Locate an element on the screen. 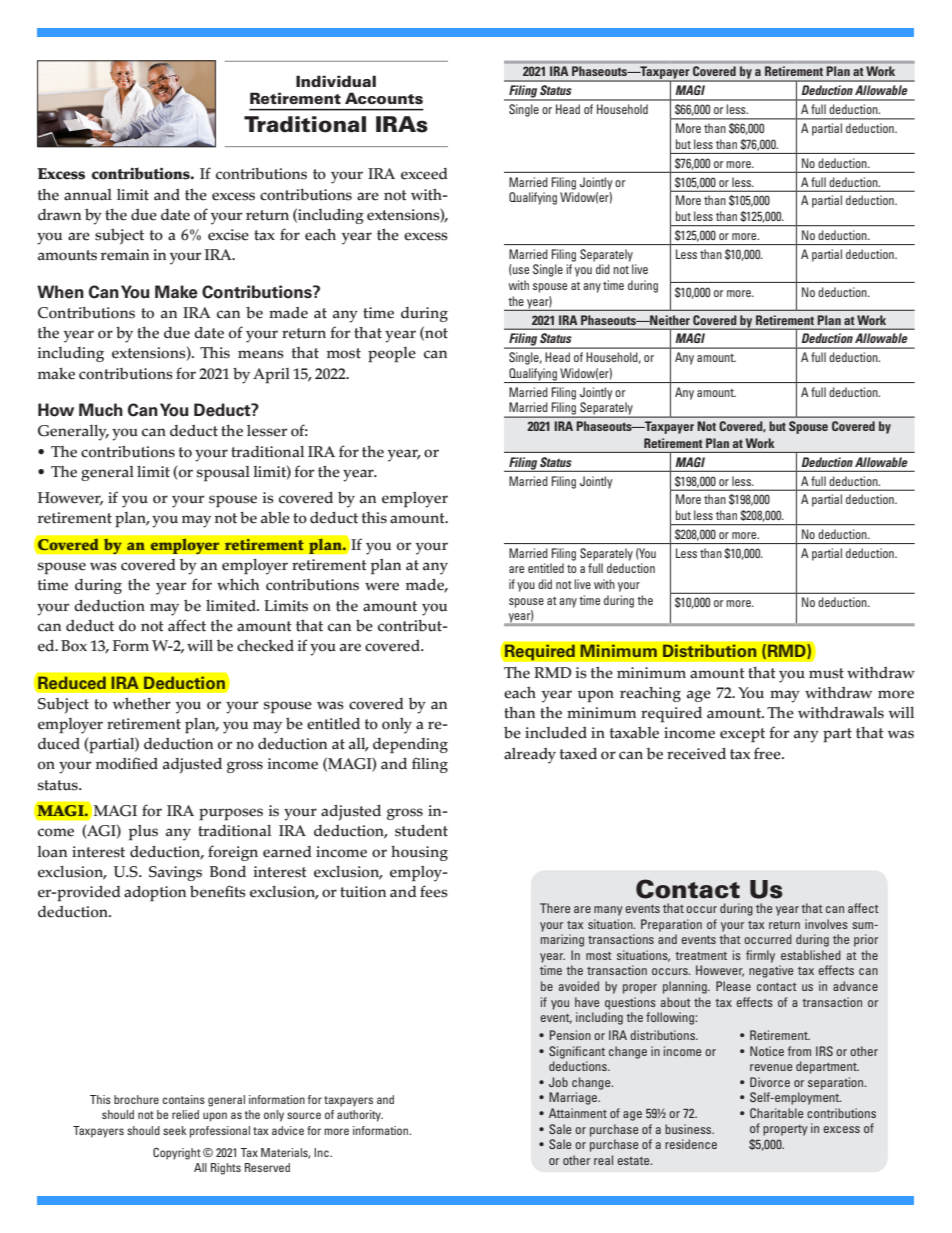 This screenshot has width=952, height=1233. people is located at coordinates (392, 355).
